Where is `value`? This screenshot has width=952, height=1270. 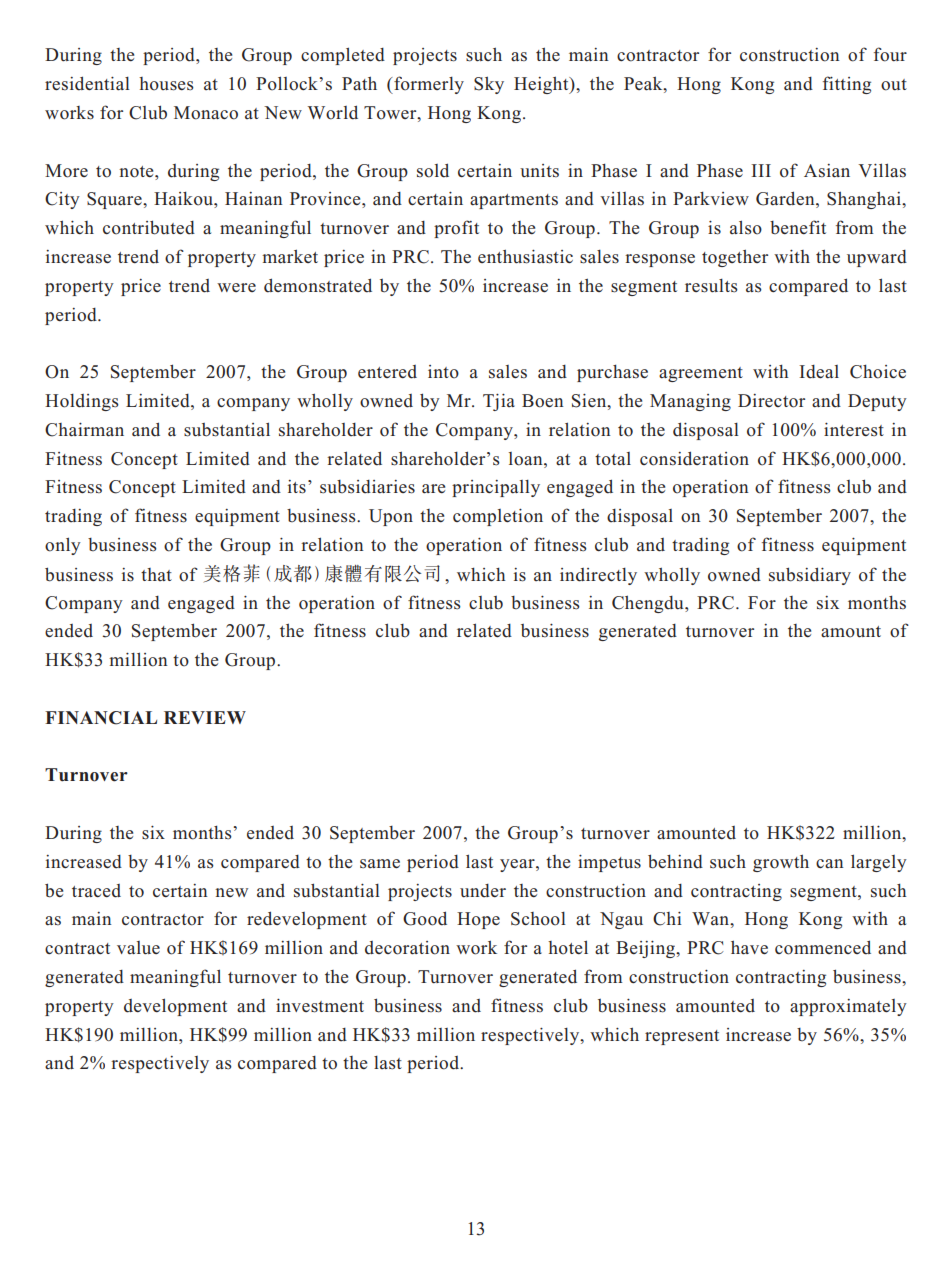 value is located at coordinates (138, 948).
